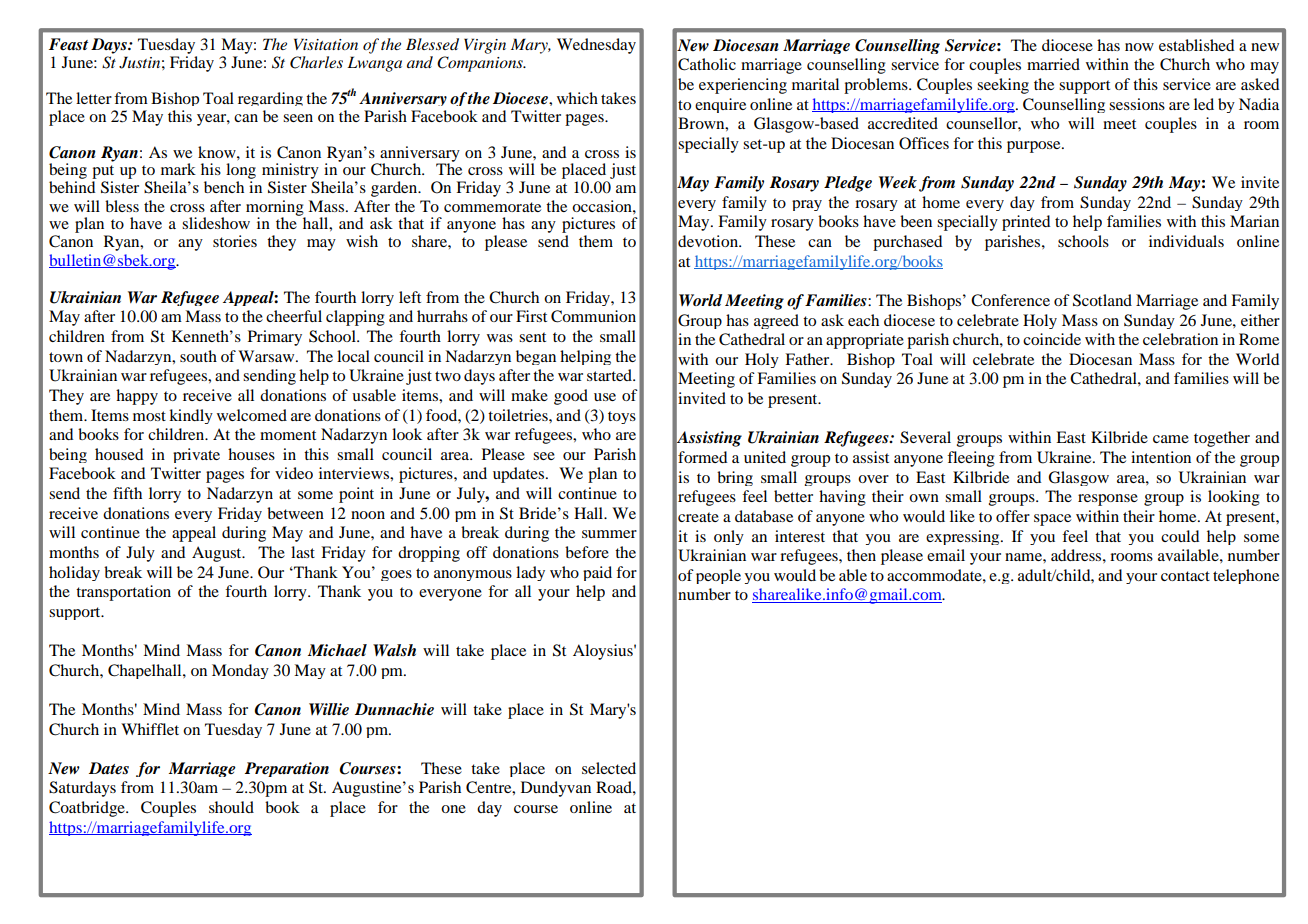  Describe the element at coordinates (1108, 500) in the document. I see `response` at that location.
